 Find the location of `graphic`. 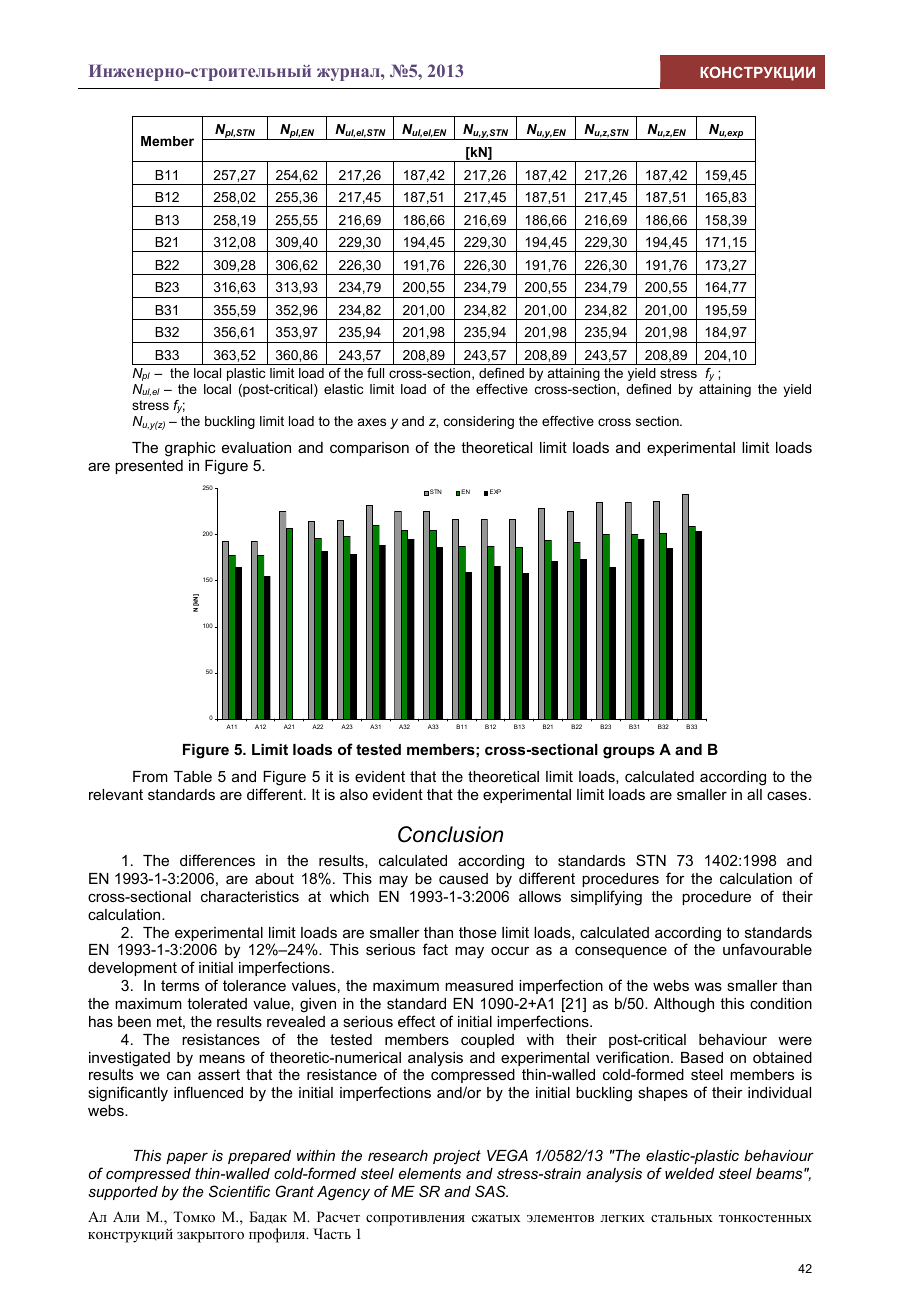

graphic is located at coordinates (190, 449).
